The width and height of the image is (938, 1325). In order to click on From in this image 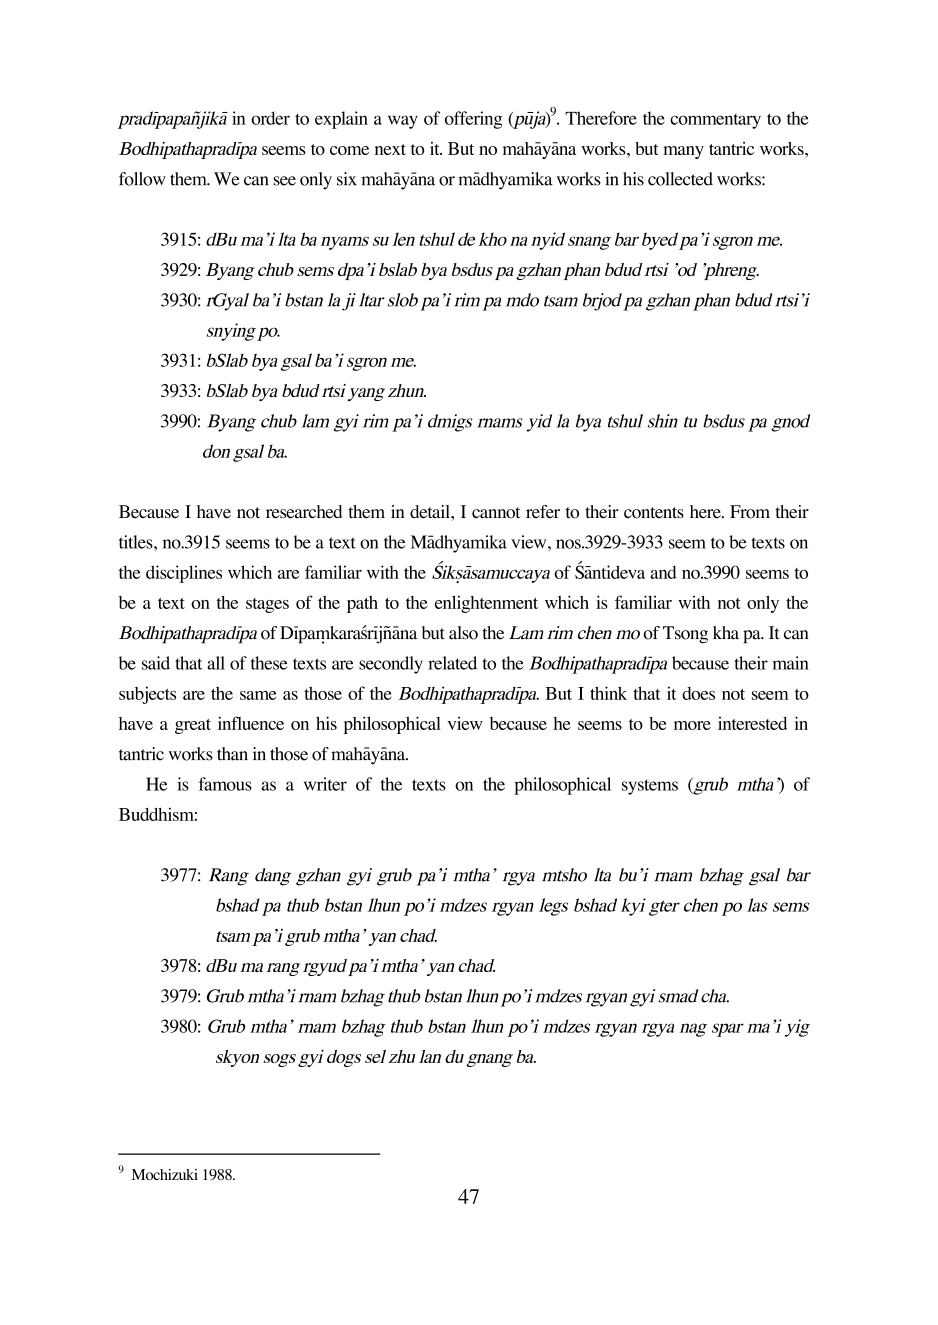, I will do `click(750, 512)`.
